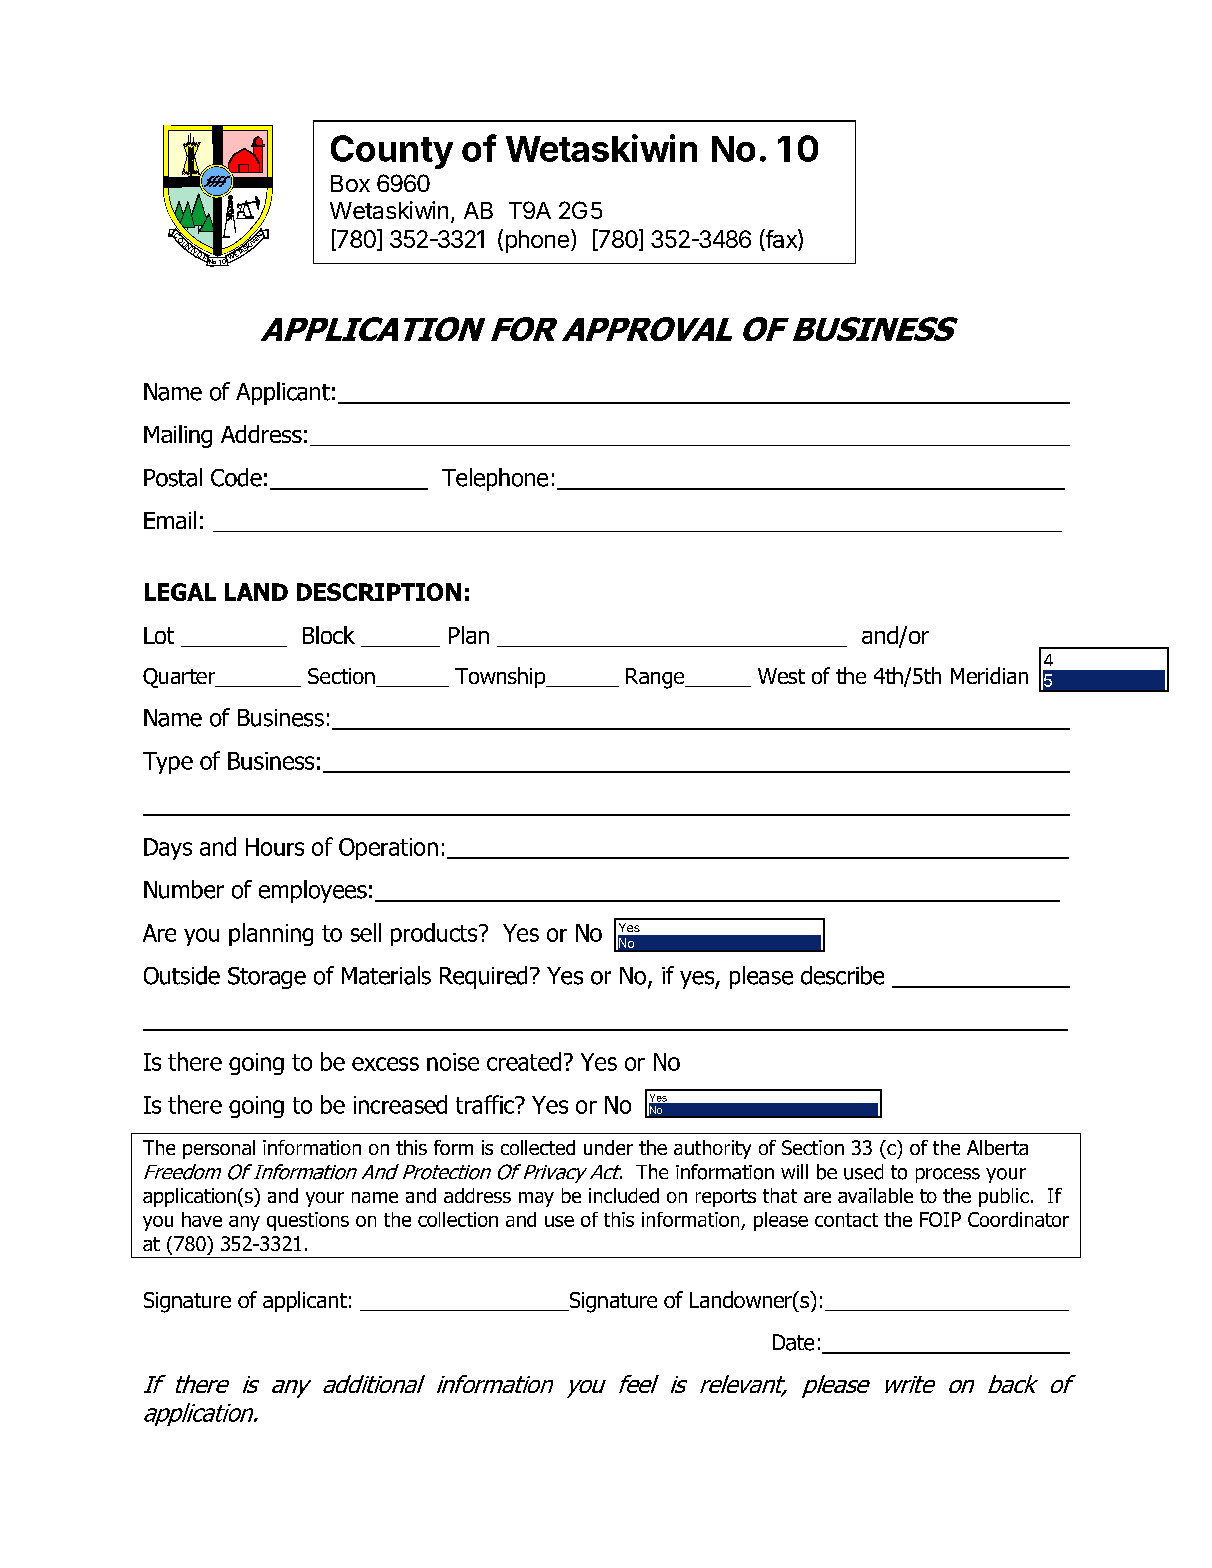 The height and width of the screenshot is (1568, 1212). I want to click on West, so click(781, 676).
